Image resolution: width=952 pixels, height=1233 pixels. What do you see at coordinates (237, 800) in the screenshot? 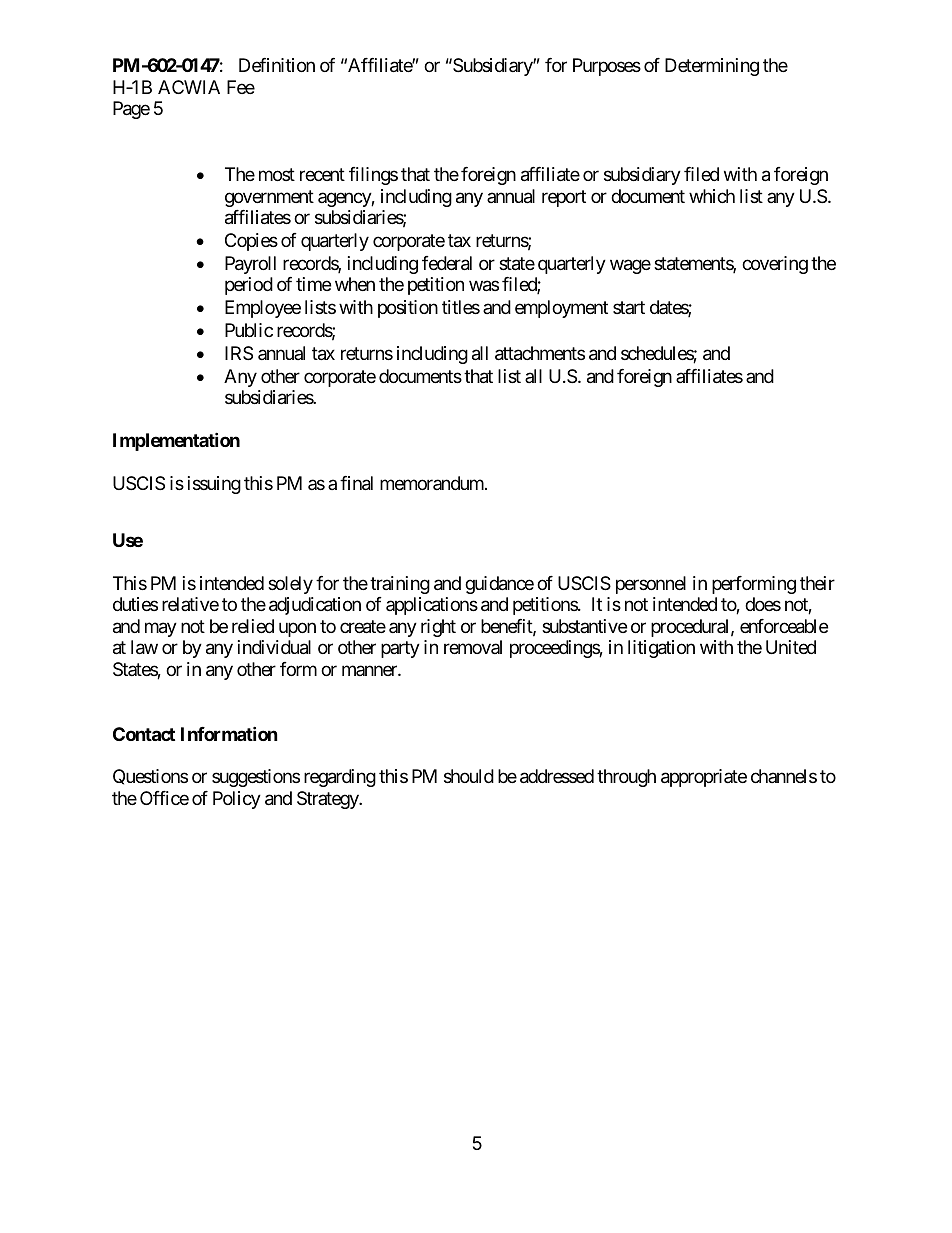
I see `Policy` at bounding box center [237, 800].
